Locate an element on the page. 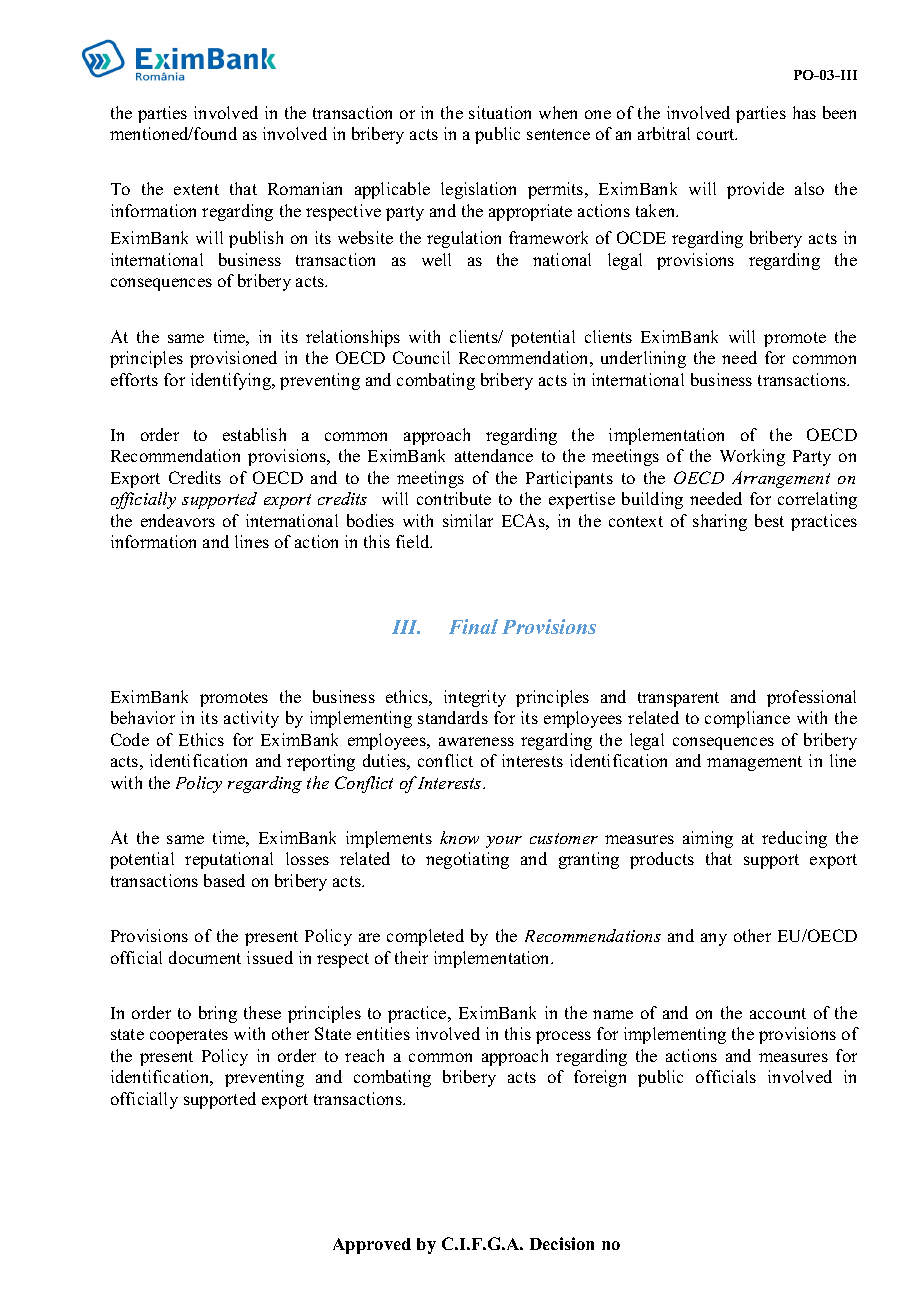  integrity is located at coordinates (475, 698).
